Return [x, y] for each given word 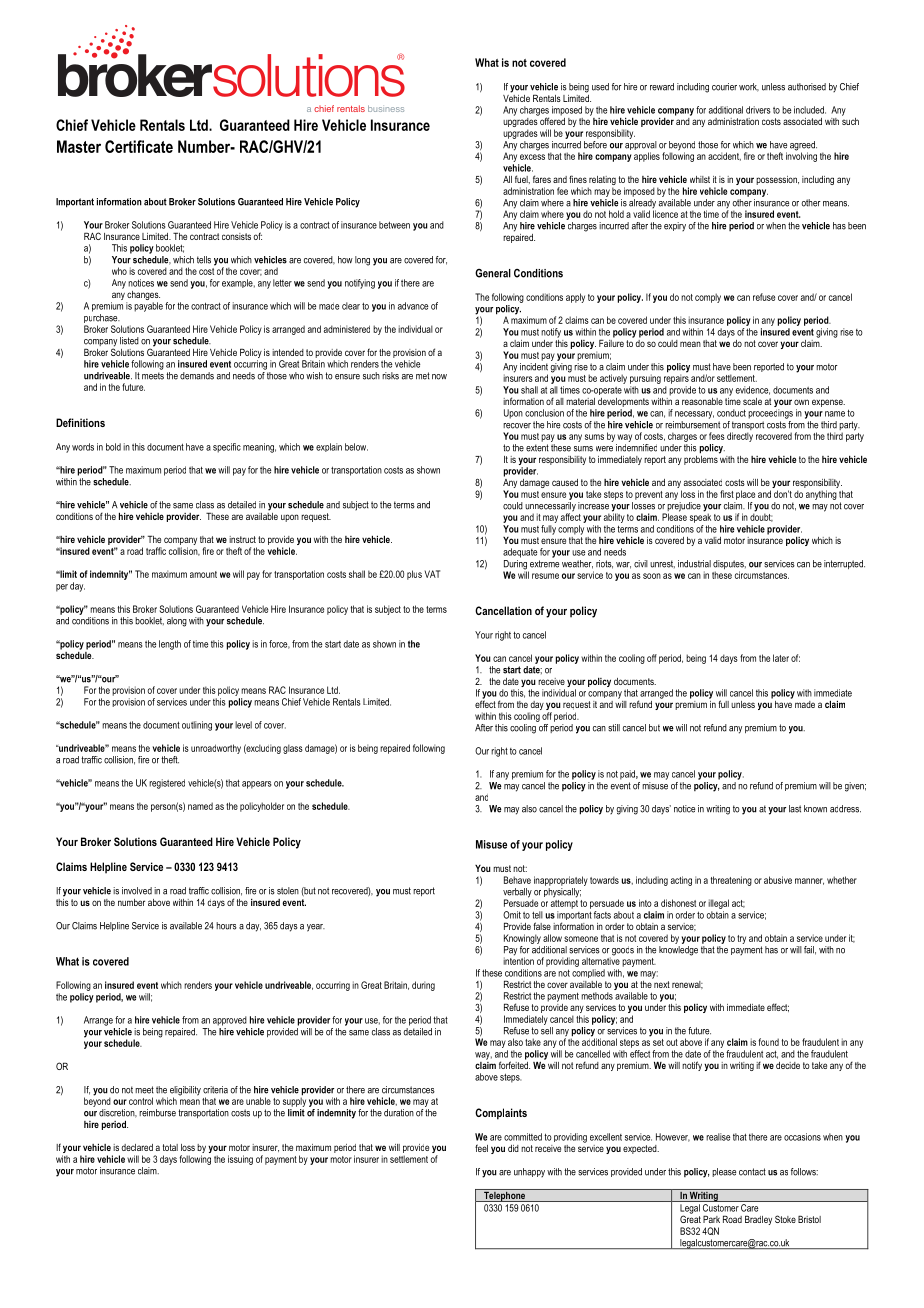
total [170, 1147]
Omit [512, 915]
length [170, 645]
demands [197, 376]
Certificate [139, 146]
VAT [432, 574]
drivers [758, 110]
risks [390, 376]
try [741, 939]
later [781, 658]
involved [137, 891]
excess [532, 157]
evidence [753, 390]
